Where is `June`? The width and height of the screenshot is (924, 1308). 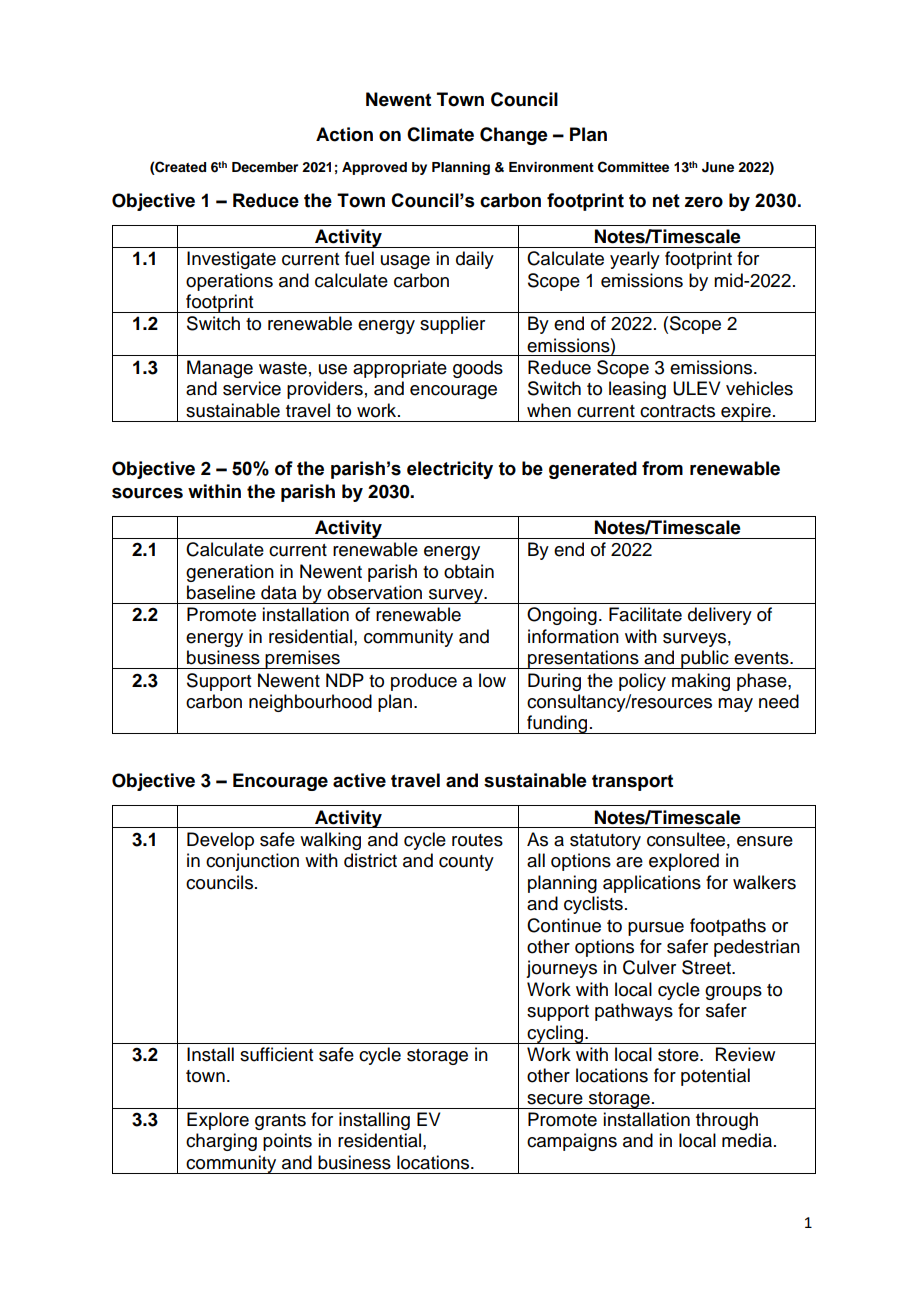
June is located at coordinates (718, 167).
